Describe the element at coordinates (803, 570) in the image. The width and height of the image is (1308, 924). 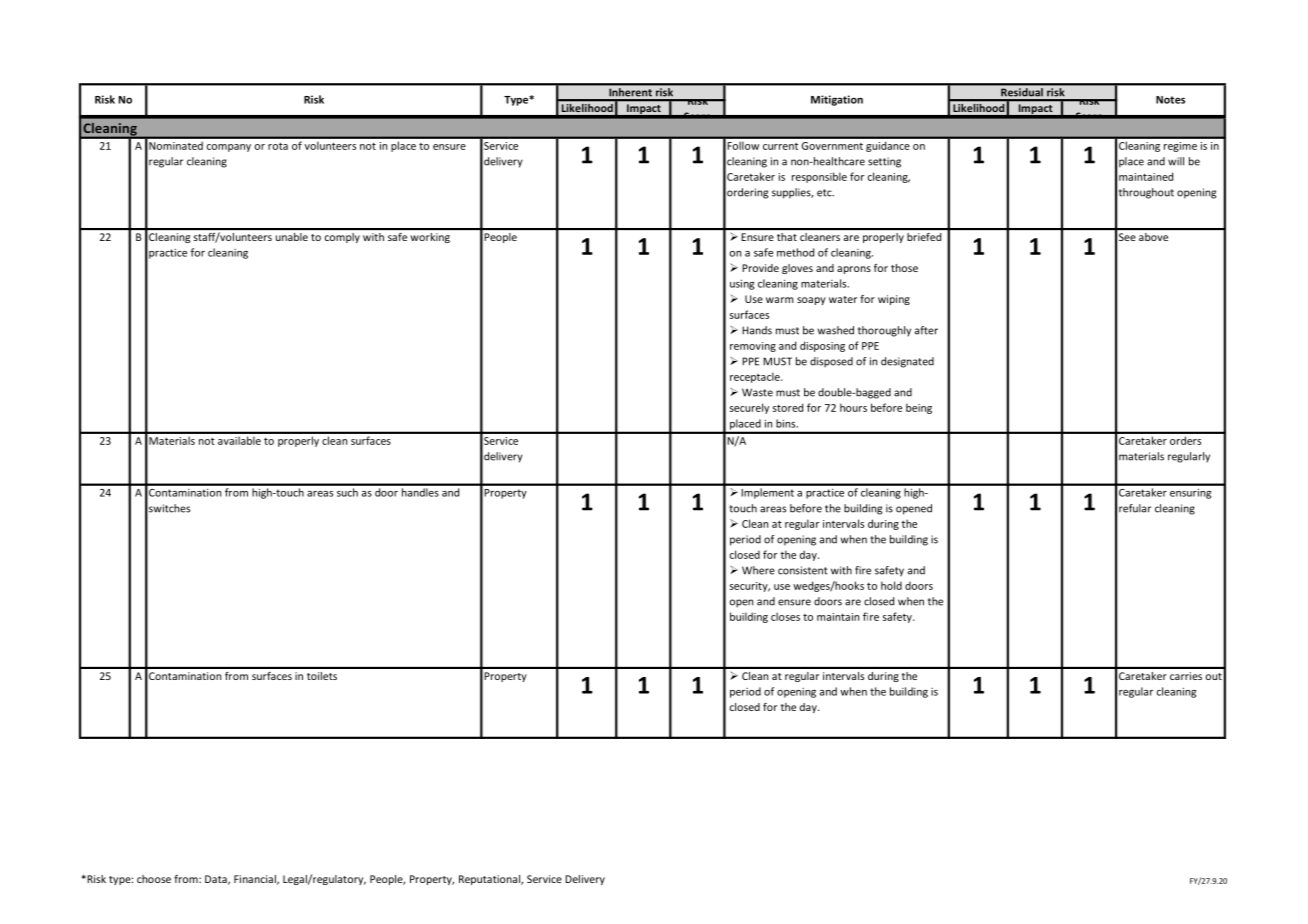
I see `consistent` at that location.
